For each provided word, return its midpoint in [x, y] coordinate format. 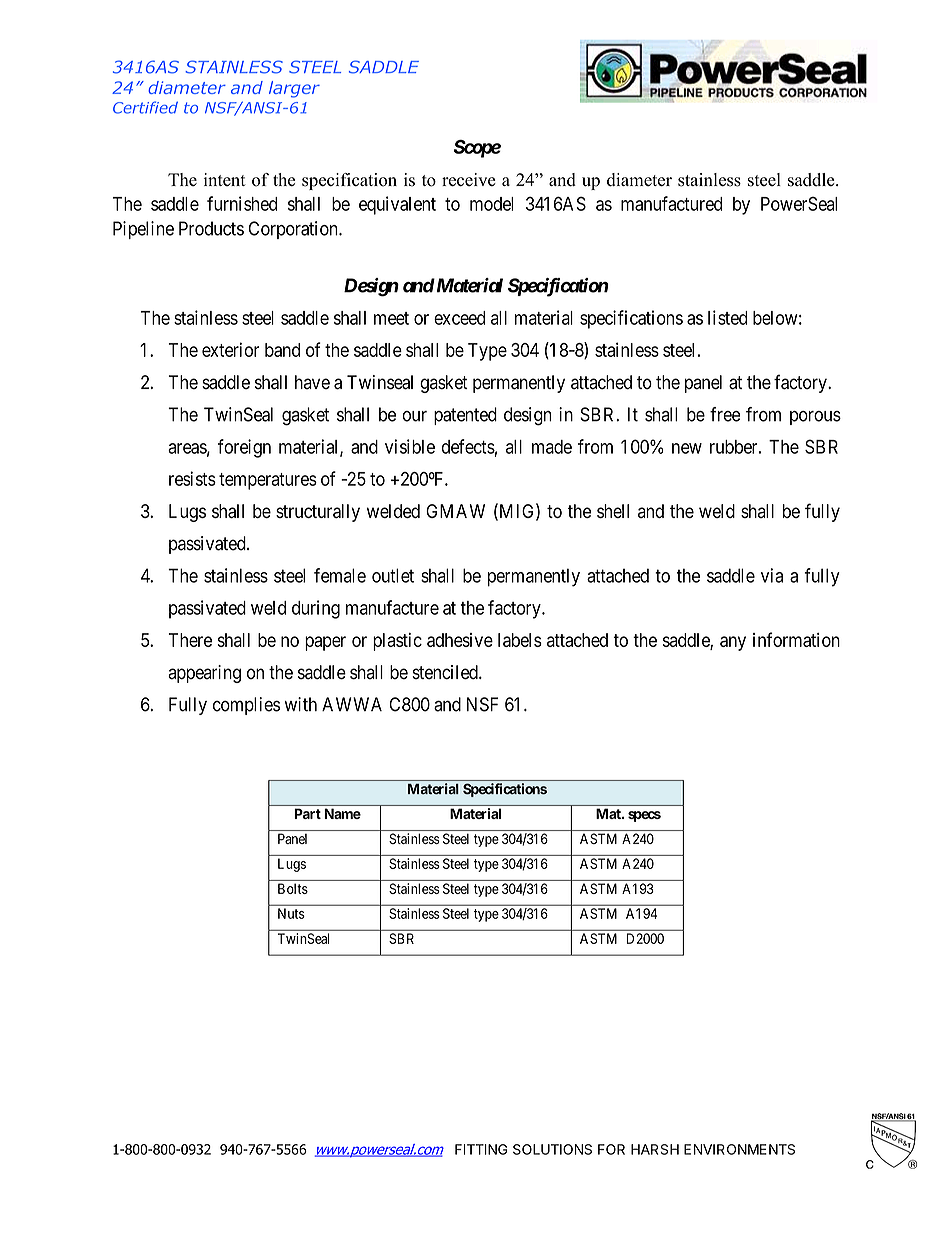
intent [225, 179]
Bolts [293, 888]
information [796, 639]
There [190, 640]
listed [728, 317]
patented [465, 416]
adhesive [460, 640]
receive [469, 180]
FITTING [481, 1149]
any [733, 643]
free [725, 414]
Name [342, 813]
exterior [231, 349]
